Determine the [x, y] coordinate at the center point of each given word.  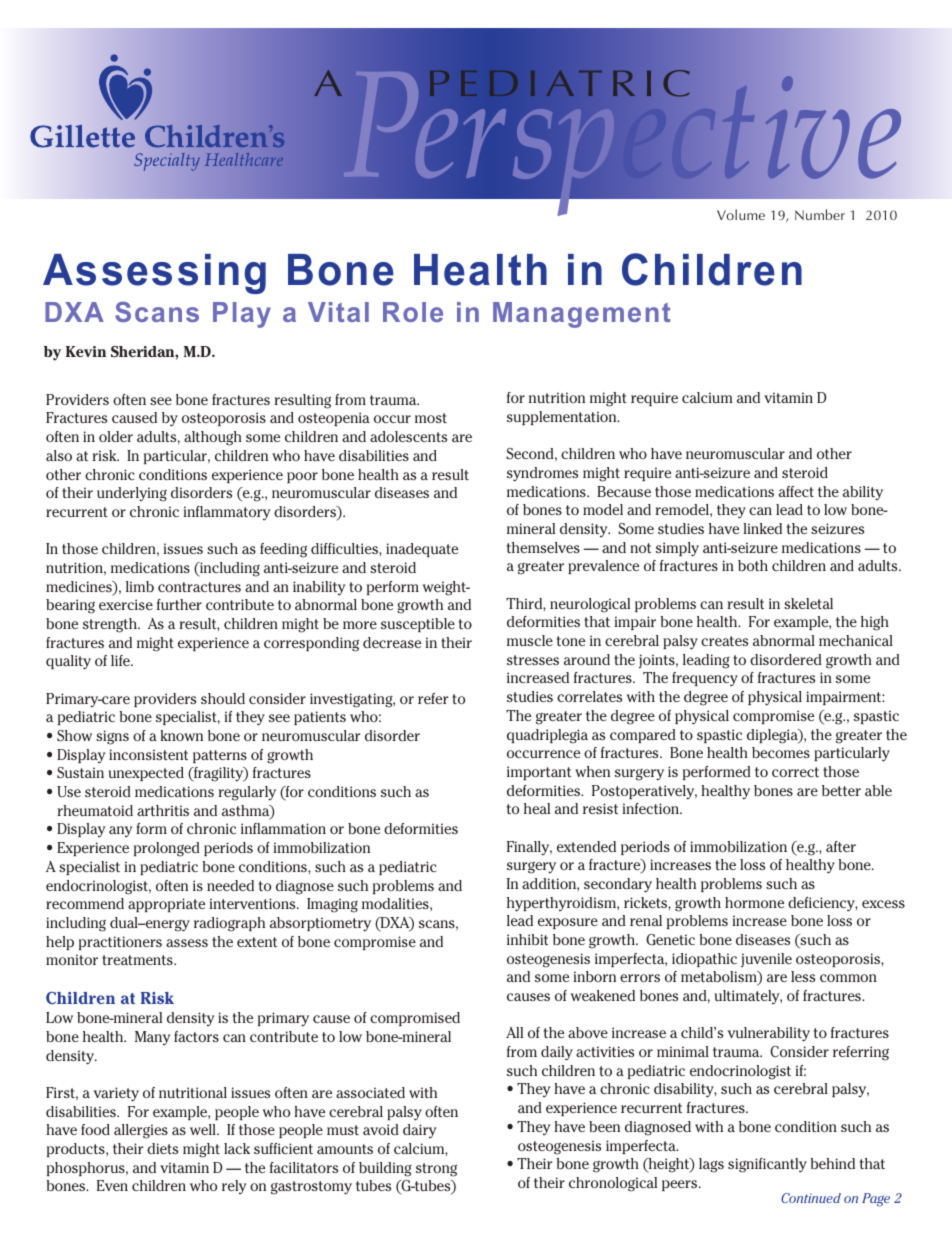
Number [820, 214]
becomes [781, 752]
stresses [533, 660]
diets [162, 1148]
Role [413, 312]
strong [436, 1170]
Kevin [86, 351]
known [181, 735]
